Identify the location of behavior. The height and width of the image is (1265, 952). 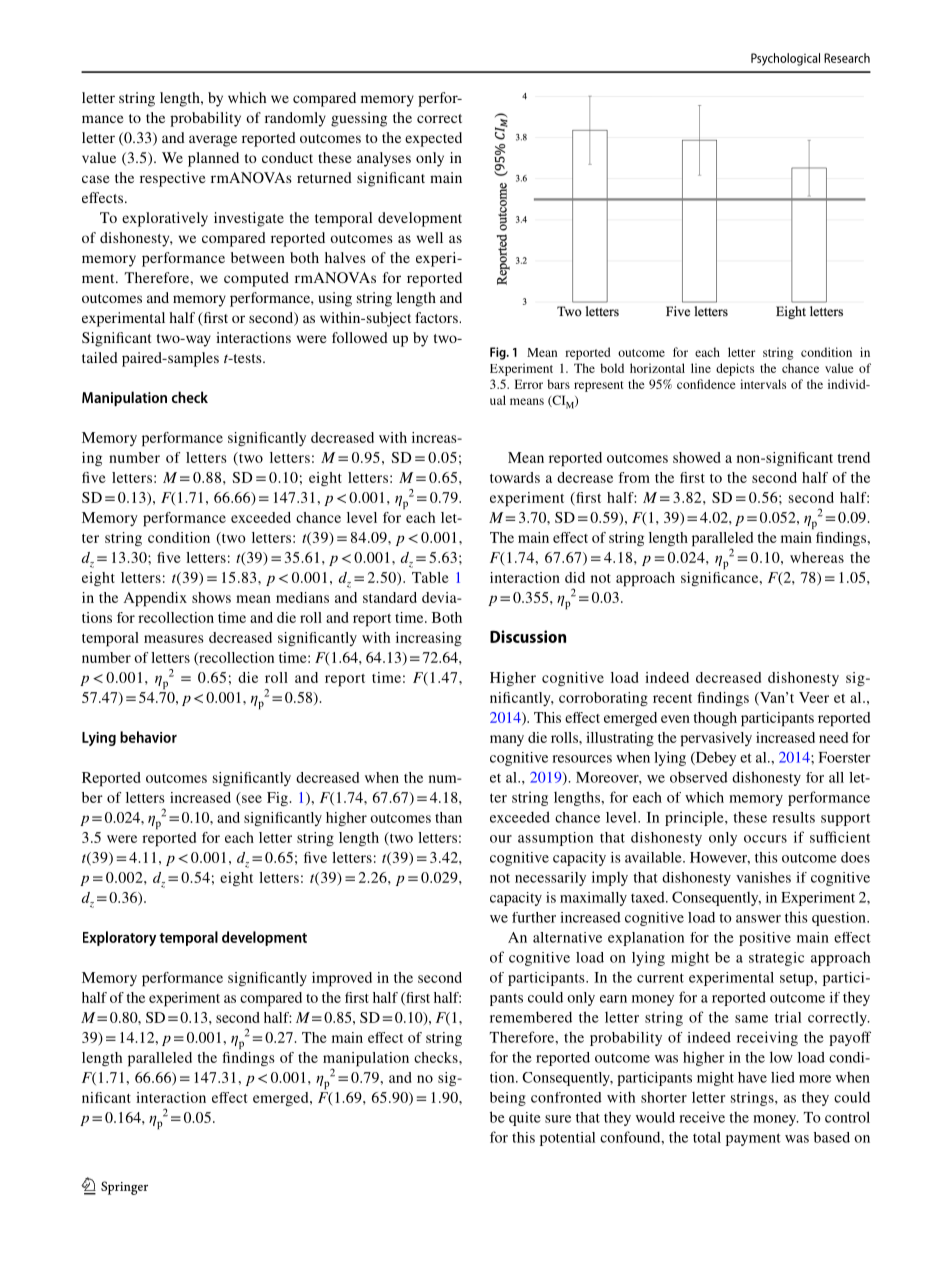
(148, 737).
